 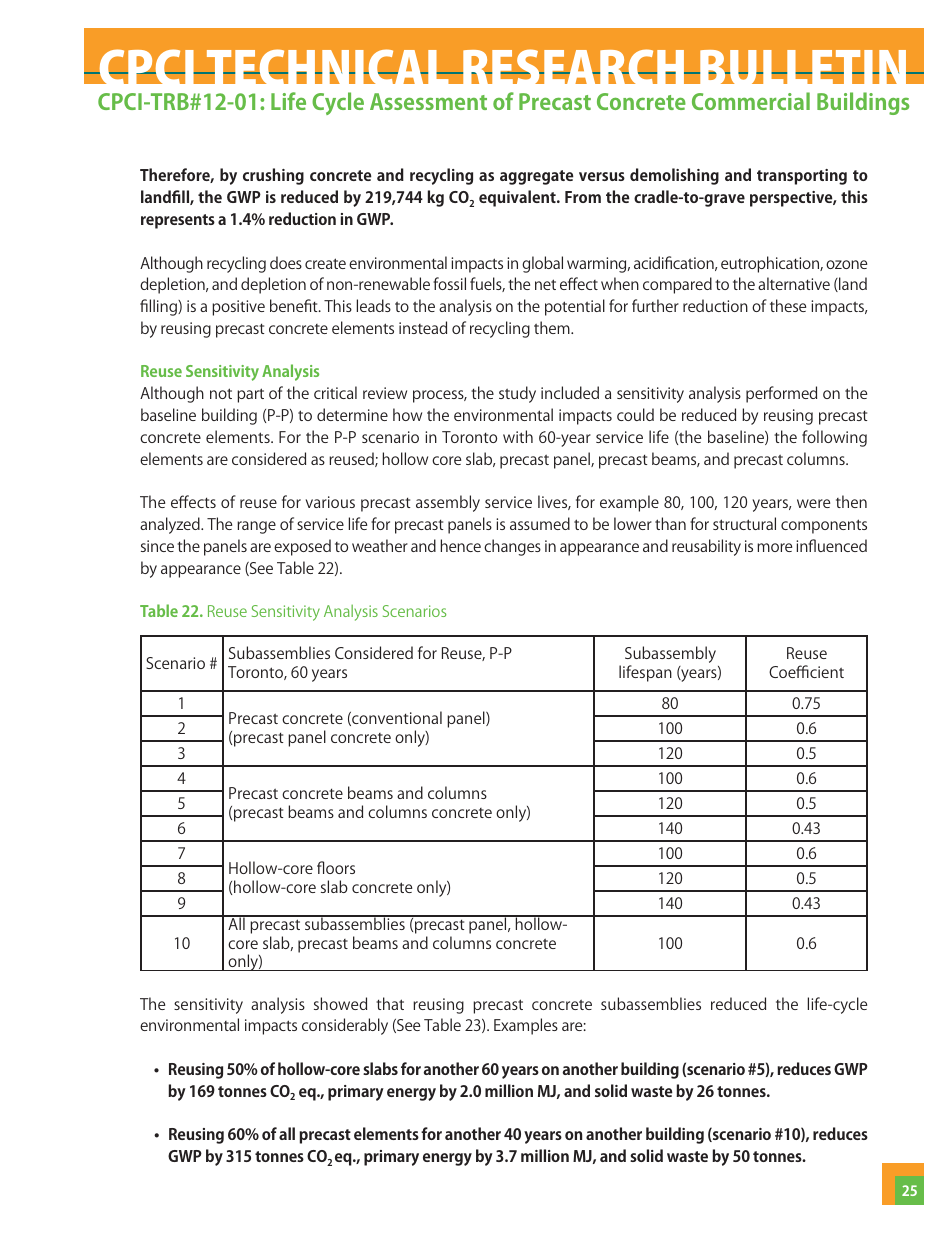 I want to click on crushing, so click(x=273, y=176).
